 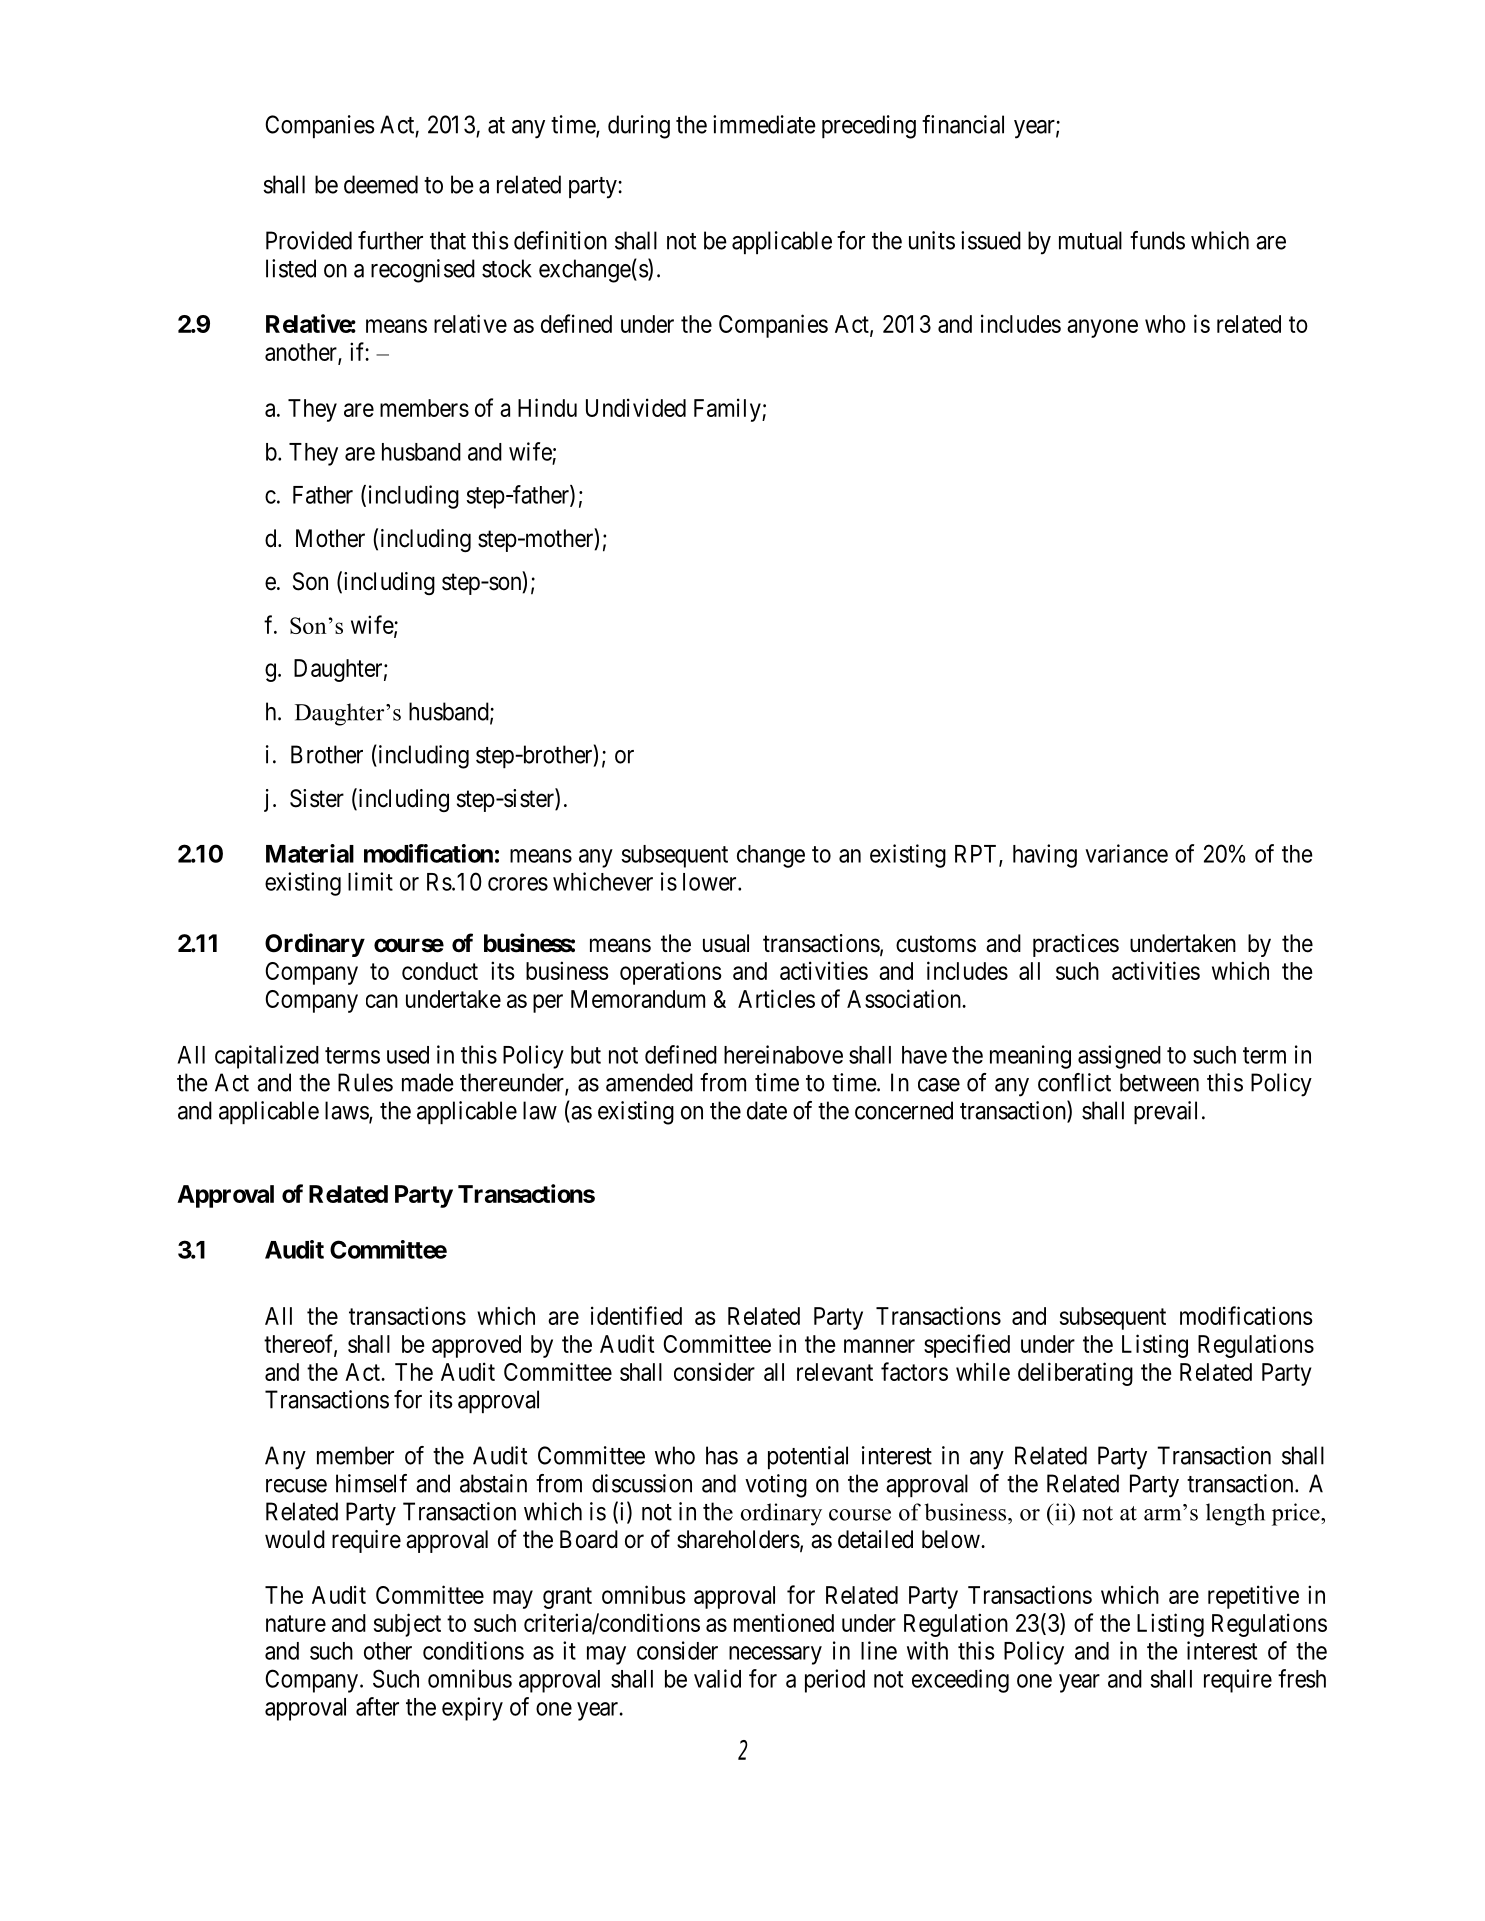 I want to click on immediate, so click(x=764, y=124).
